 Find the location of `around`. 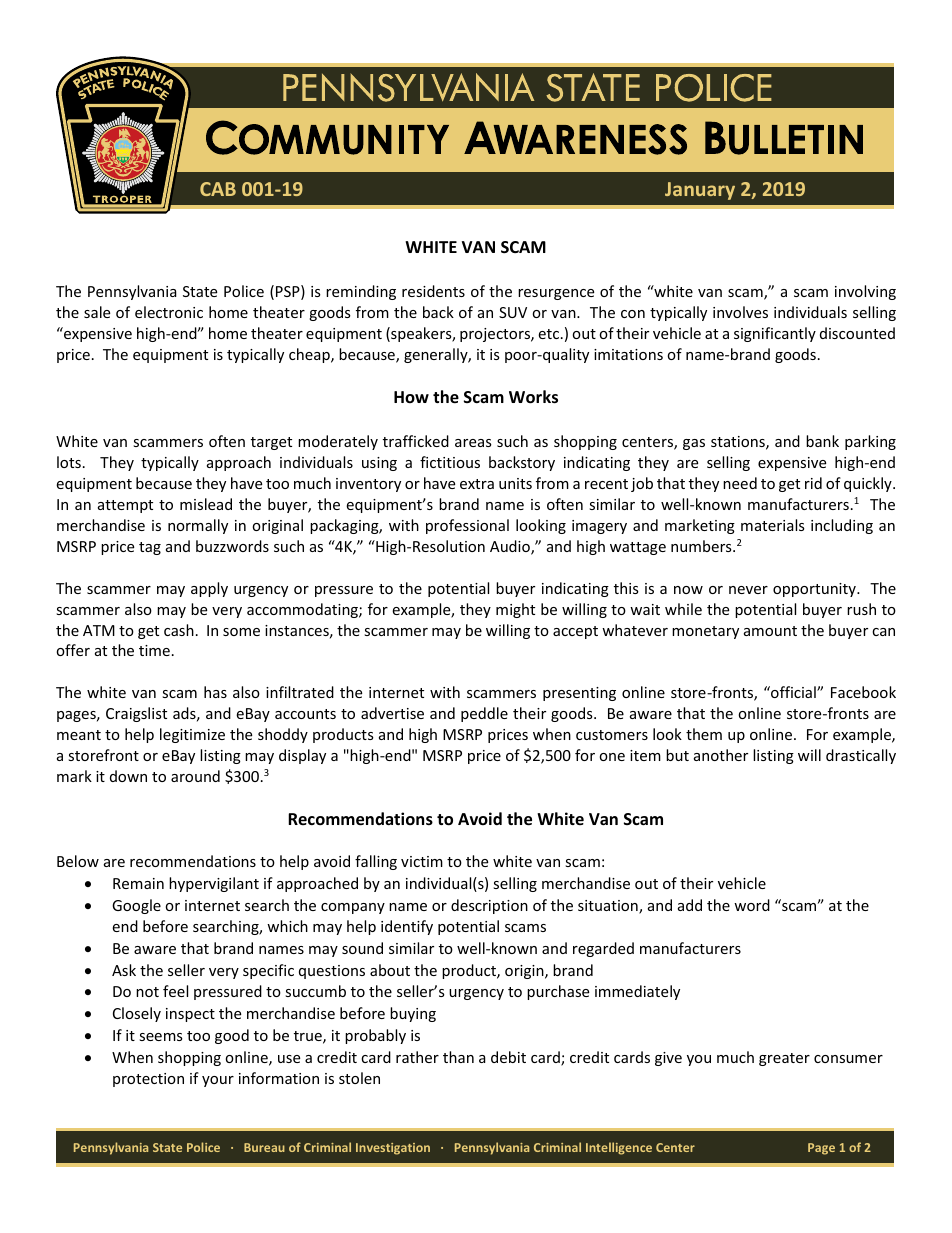

around is located at coordinates (195, 776).
